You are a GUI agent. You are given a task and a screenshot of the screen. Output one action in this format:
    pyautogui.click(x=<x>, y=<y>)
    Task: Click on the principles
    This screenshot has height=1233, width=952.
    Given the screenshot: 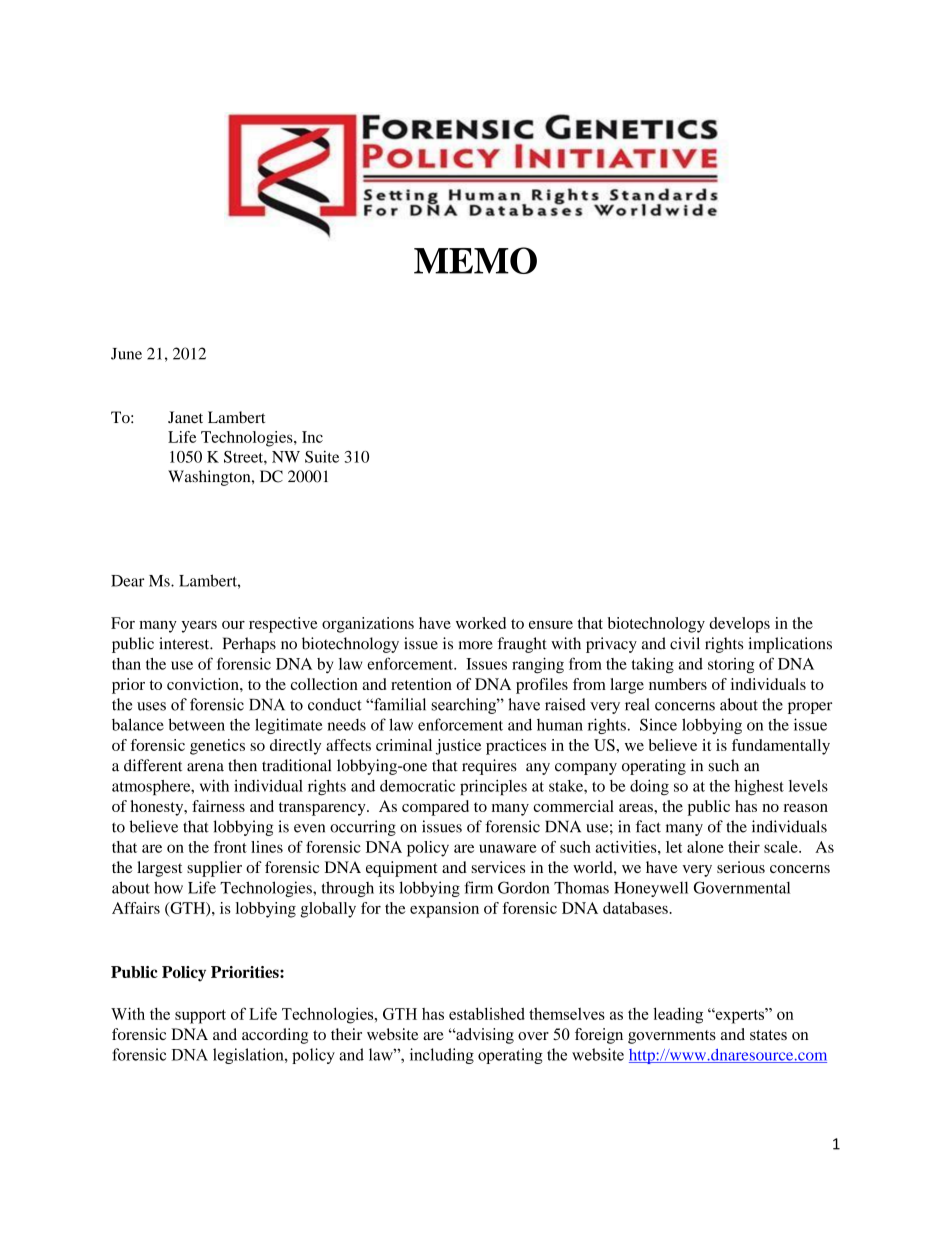 What is the action you would take?
    pyautogui.click(x=493, y=787)
